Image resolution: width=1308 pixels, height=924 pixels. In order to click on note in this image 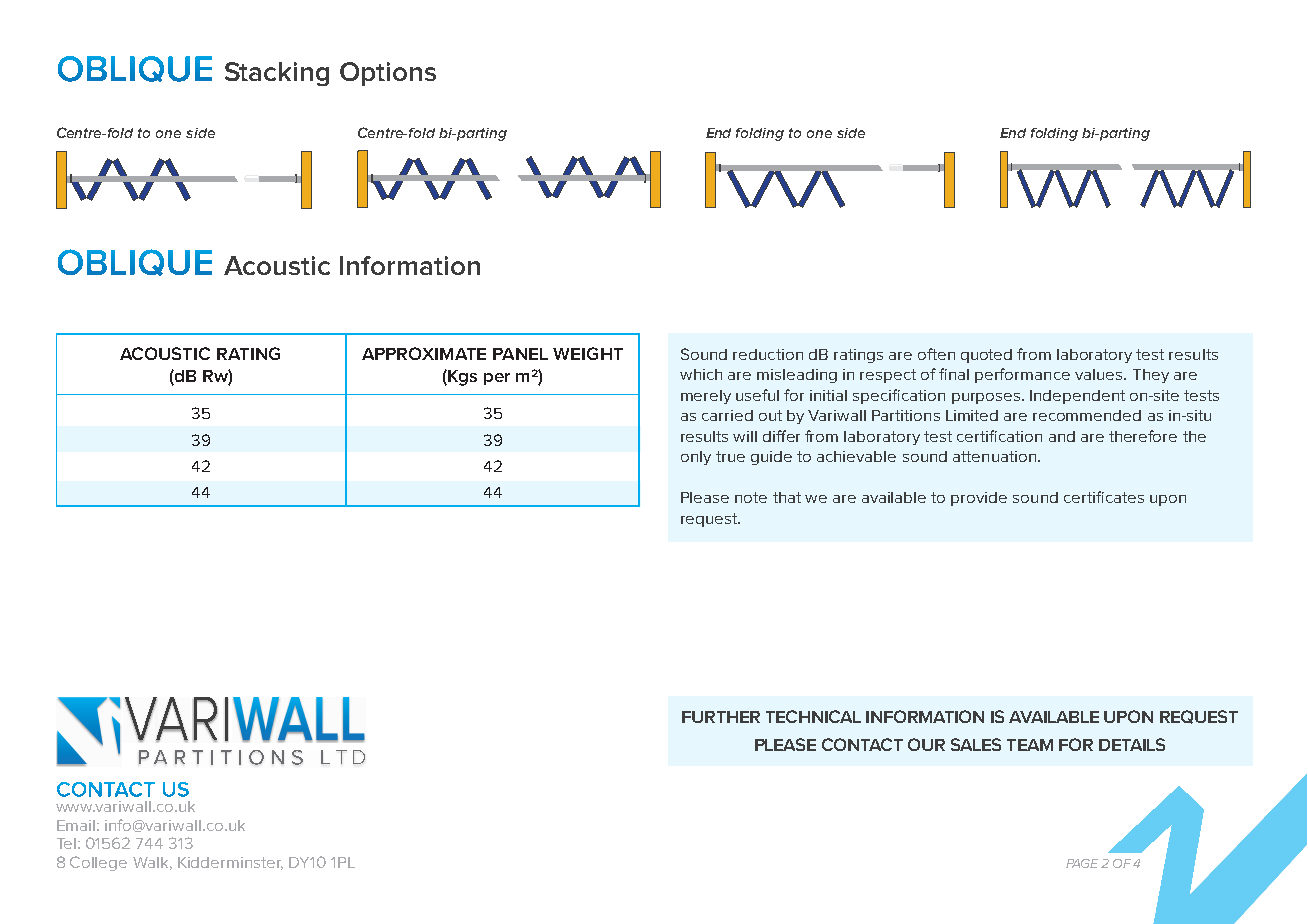, I will do `click(751, 497)`.
